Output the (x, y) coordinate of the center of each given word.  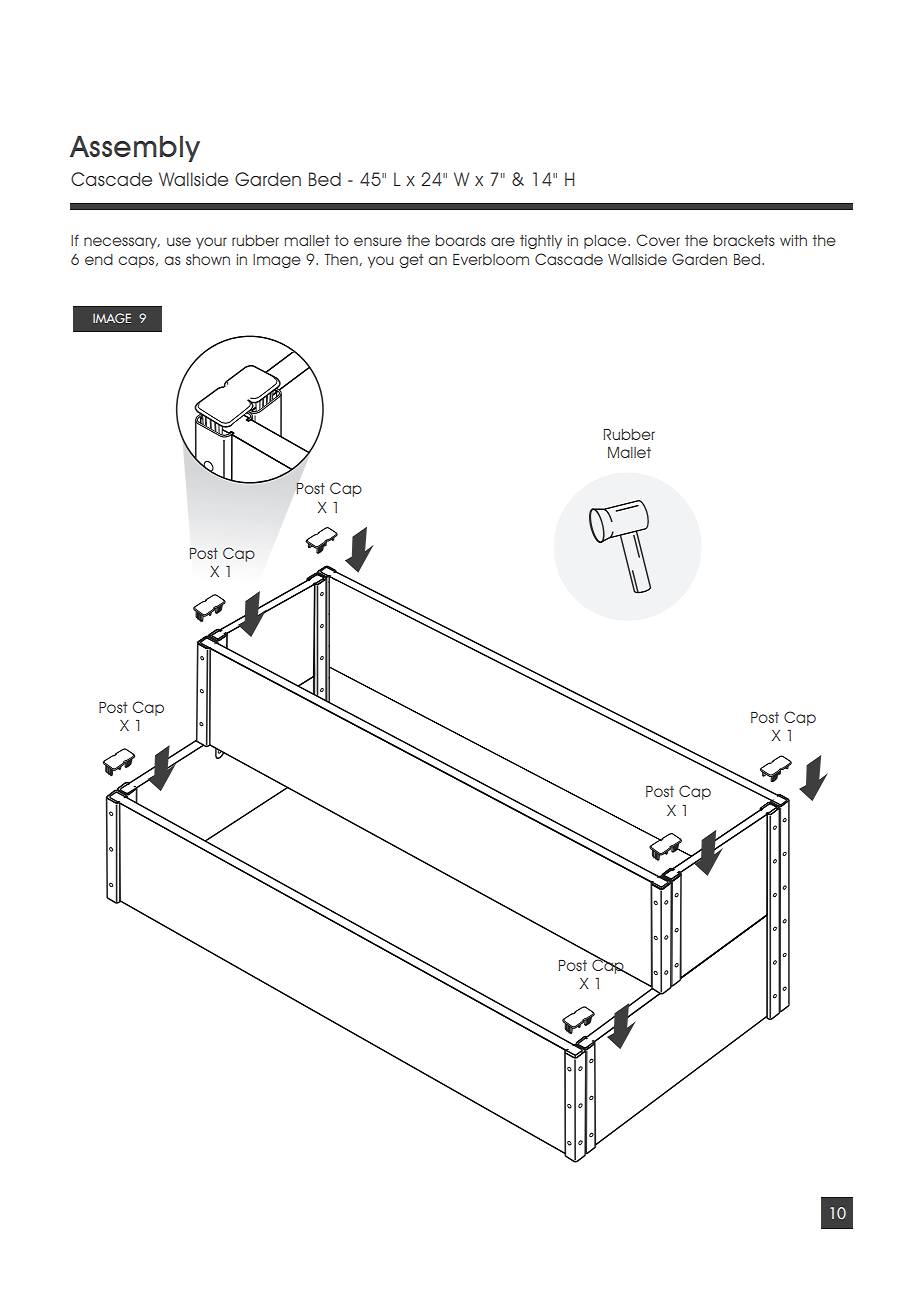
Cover (658, 240)
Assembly (135, 148)
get (411, 261)
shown (208, 259)
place (606, 242)
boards (460, 240)
